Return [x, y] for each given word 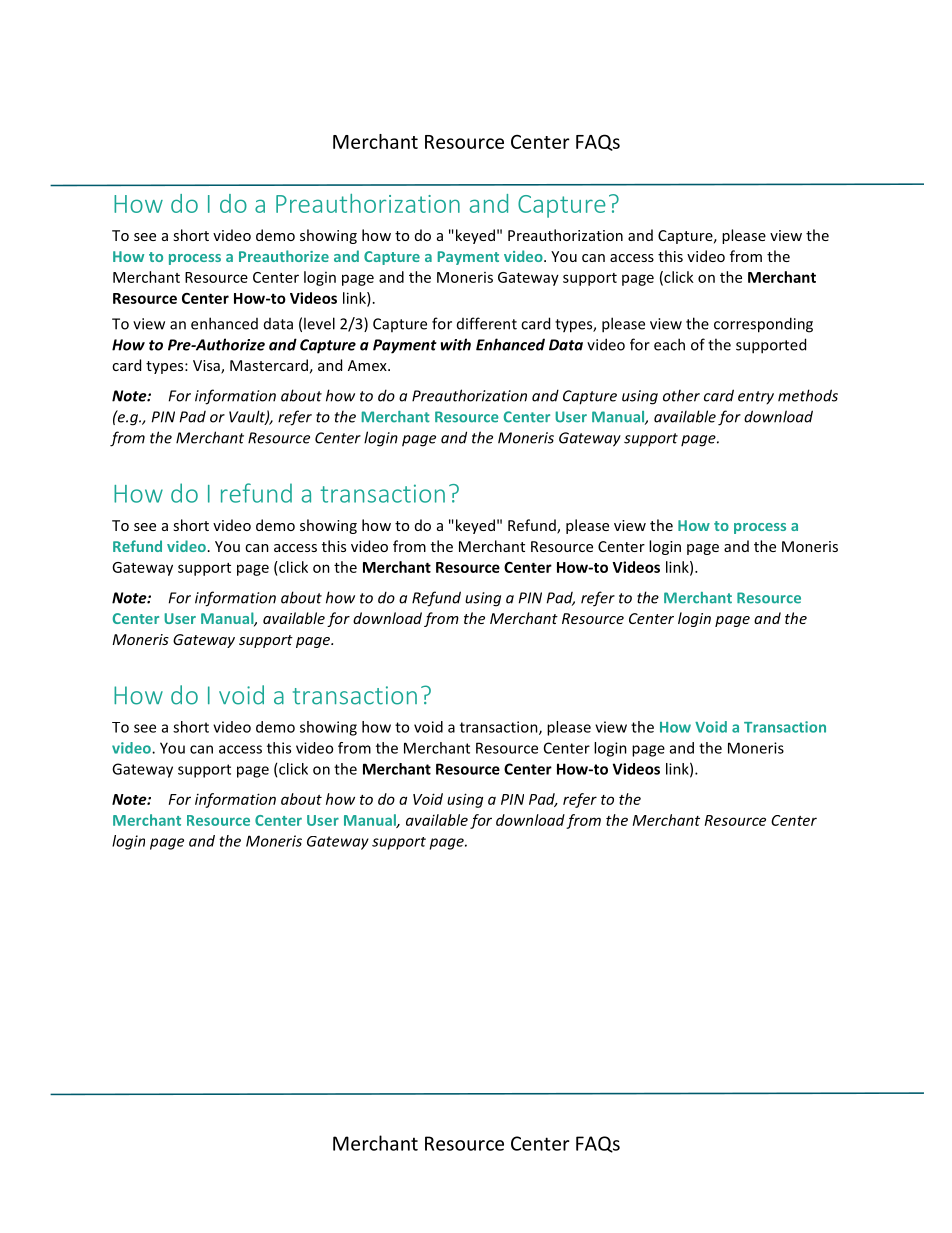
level [319, 323]
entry [756, 398]
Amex [368, 365]
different [487, 323]
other [681, 395]
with [456, 344]
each [669, 344]
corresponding [763, 325]
